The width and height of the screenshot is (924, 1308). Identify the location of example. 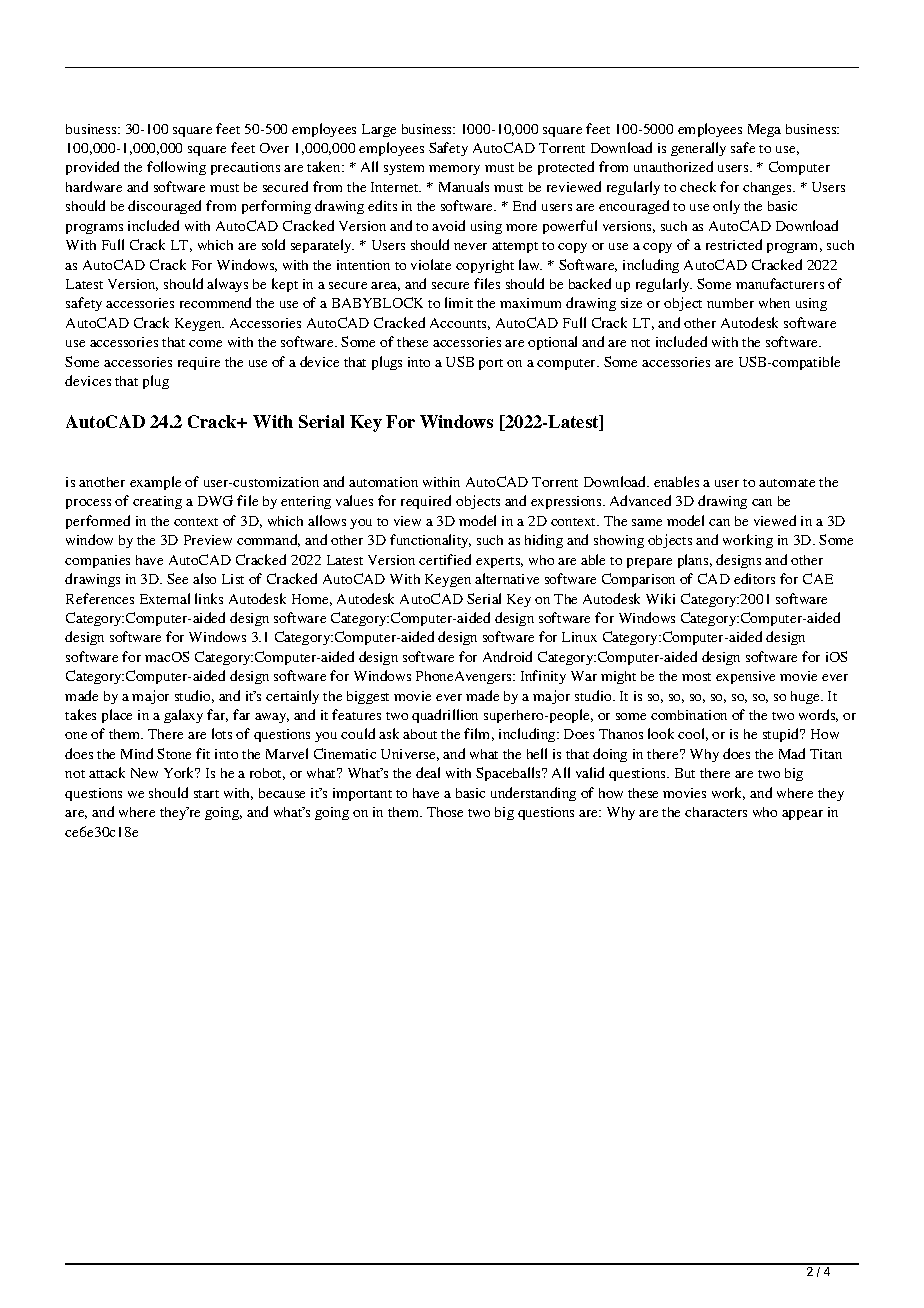
(155, 483).
